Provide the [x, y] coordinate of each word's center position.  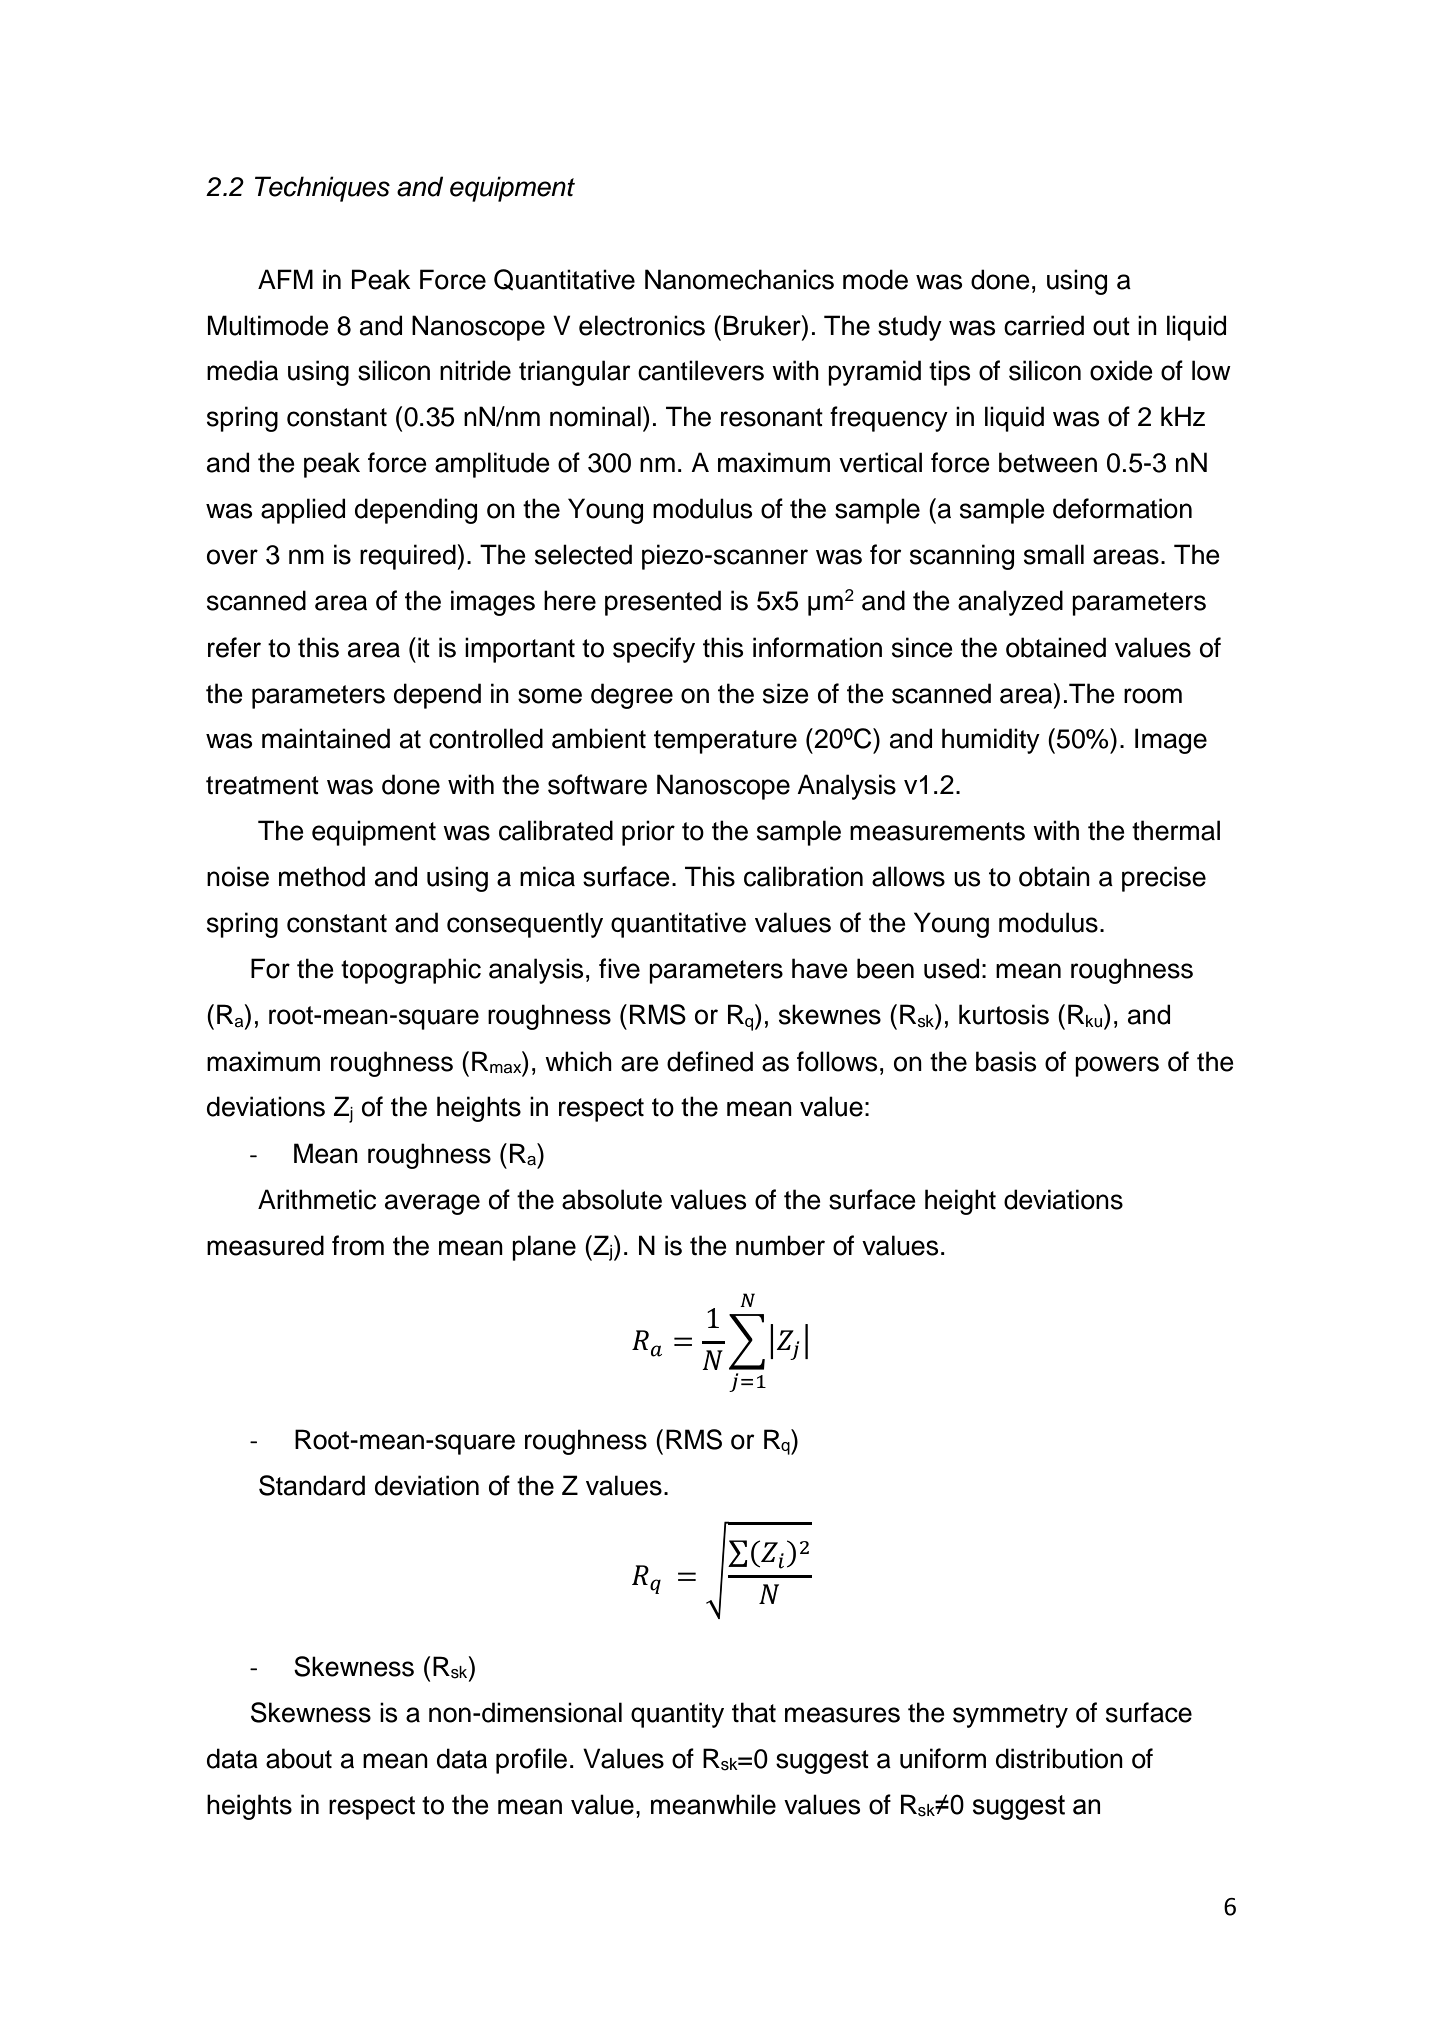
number [780, 1245]
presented [663, 603]
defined [710, 1061]
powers [1117, 1066]
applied [303, 511]
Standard [312, 1485]
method [322, 876]
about [299, 1758]
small [1054, 554]
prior [648, 833]
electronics [642, 325]
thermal [1176, 830]
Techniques [322, 189]
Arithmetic [317, 1199]
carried [1044, 325]
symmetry [1010, 1716]
